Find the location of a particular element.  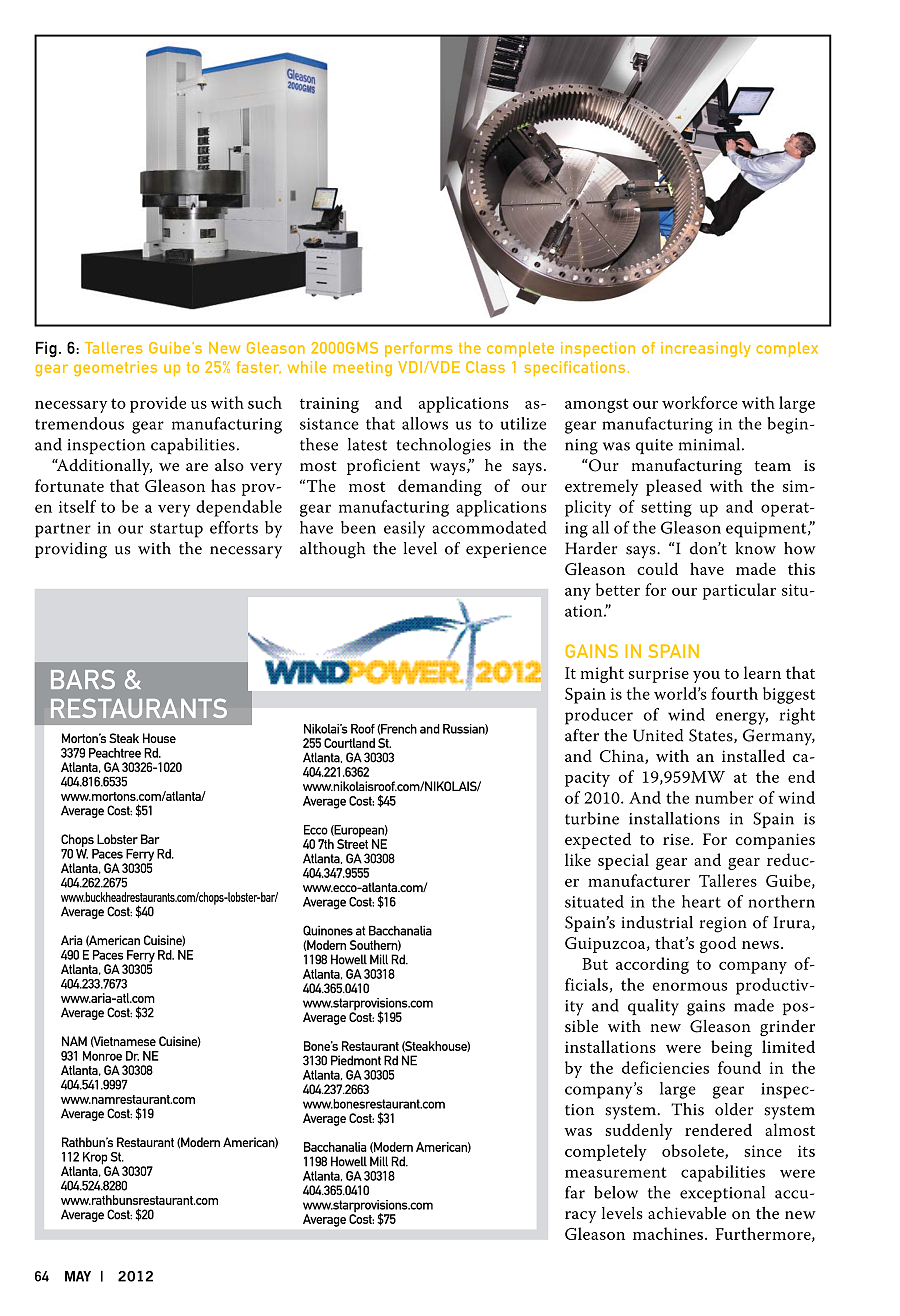

machines is located at coordinates (668, 1233).
